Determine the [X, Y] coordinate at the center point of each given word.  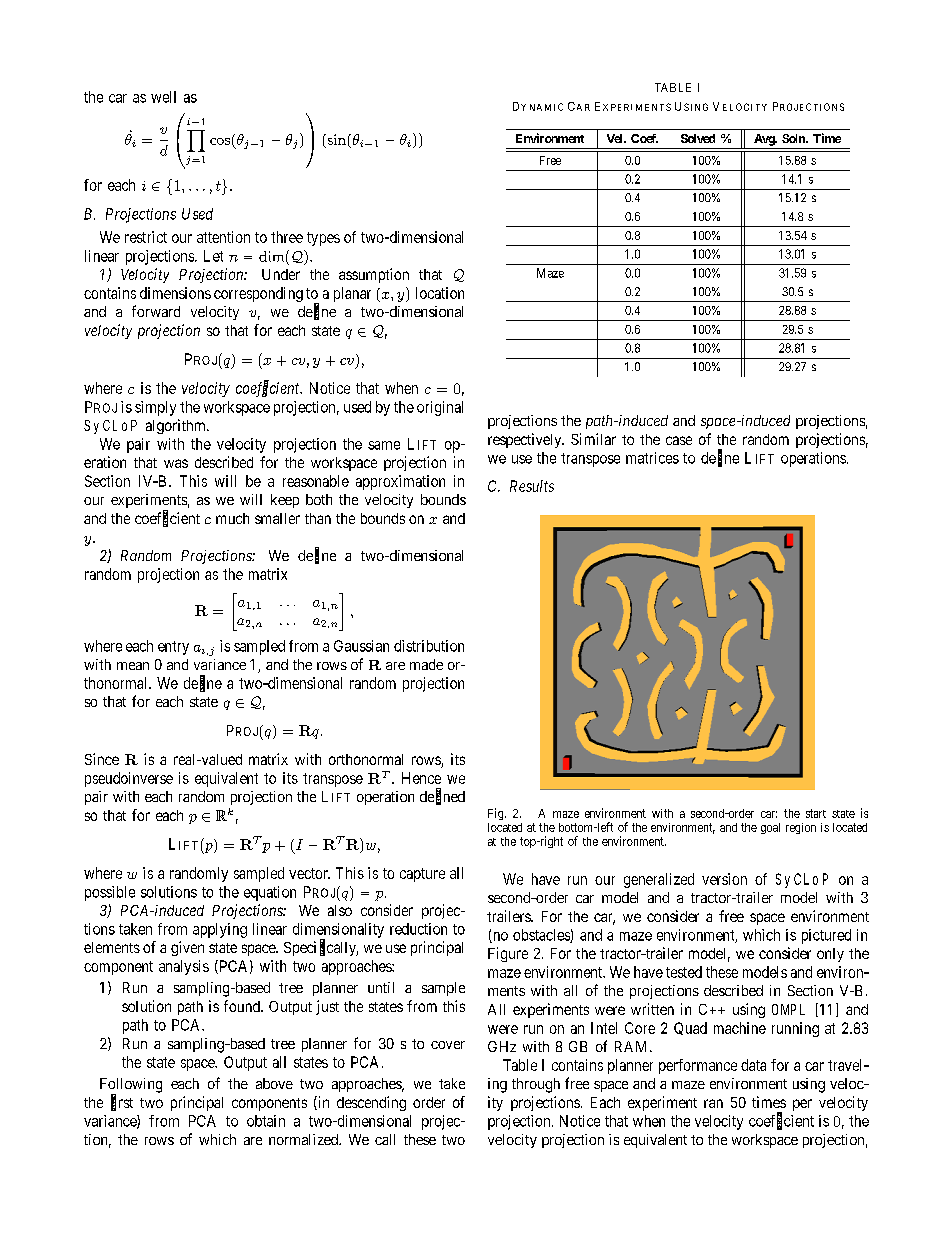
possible [110, 893]
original [440, 408]
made [426, 664]
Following [131, 1086]
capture [422, 875]
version [724, 879]
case [679, 440]
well [163, 97]
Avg [765, 140]
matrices [652, 458]
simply [155, 408]
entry [173, 648]
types [323, 239]
